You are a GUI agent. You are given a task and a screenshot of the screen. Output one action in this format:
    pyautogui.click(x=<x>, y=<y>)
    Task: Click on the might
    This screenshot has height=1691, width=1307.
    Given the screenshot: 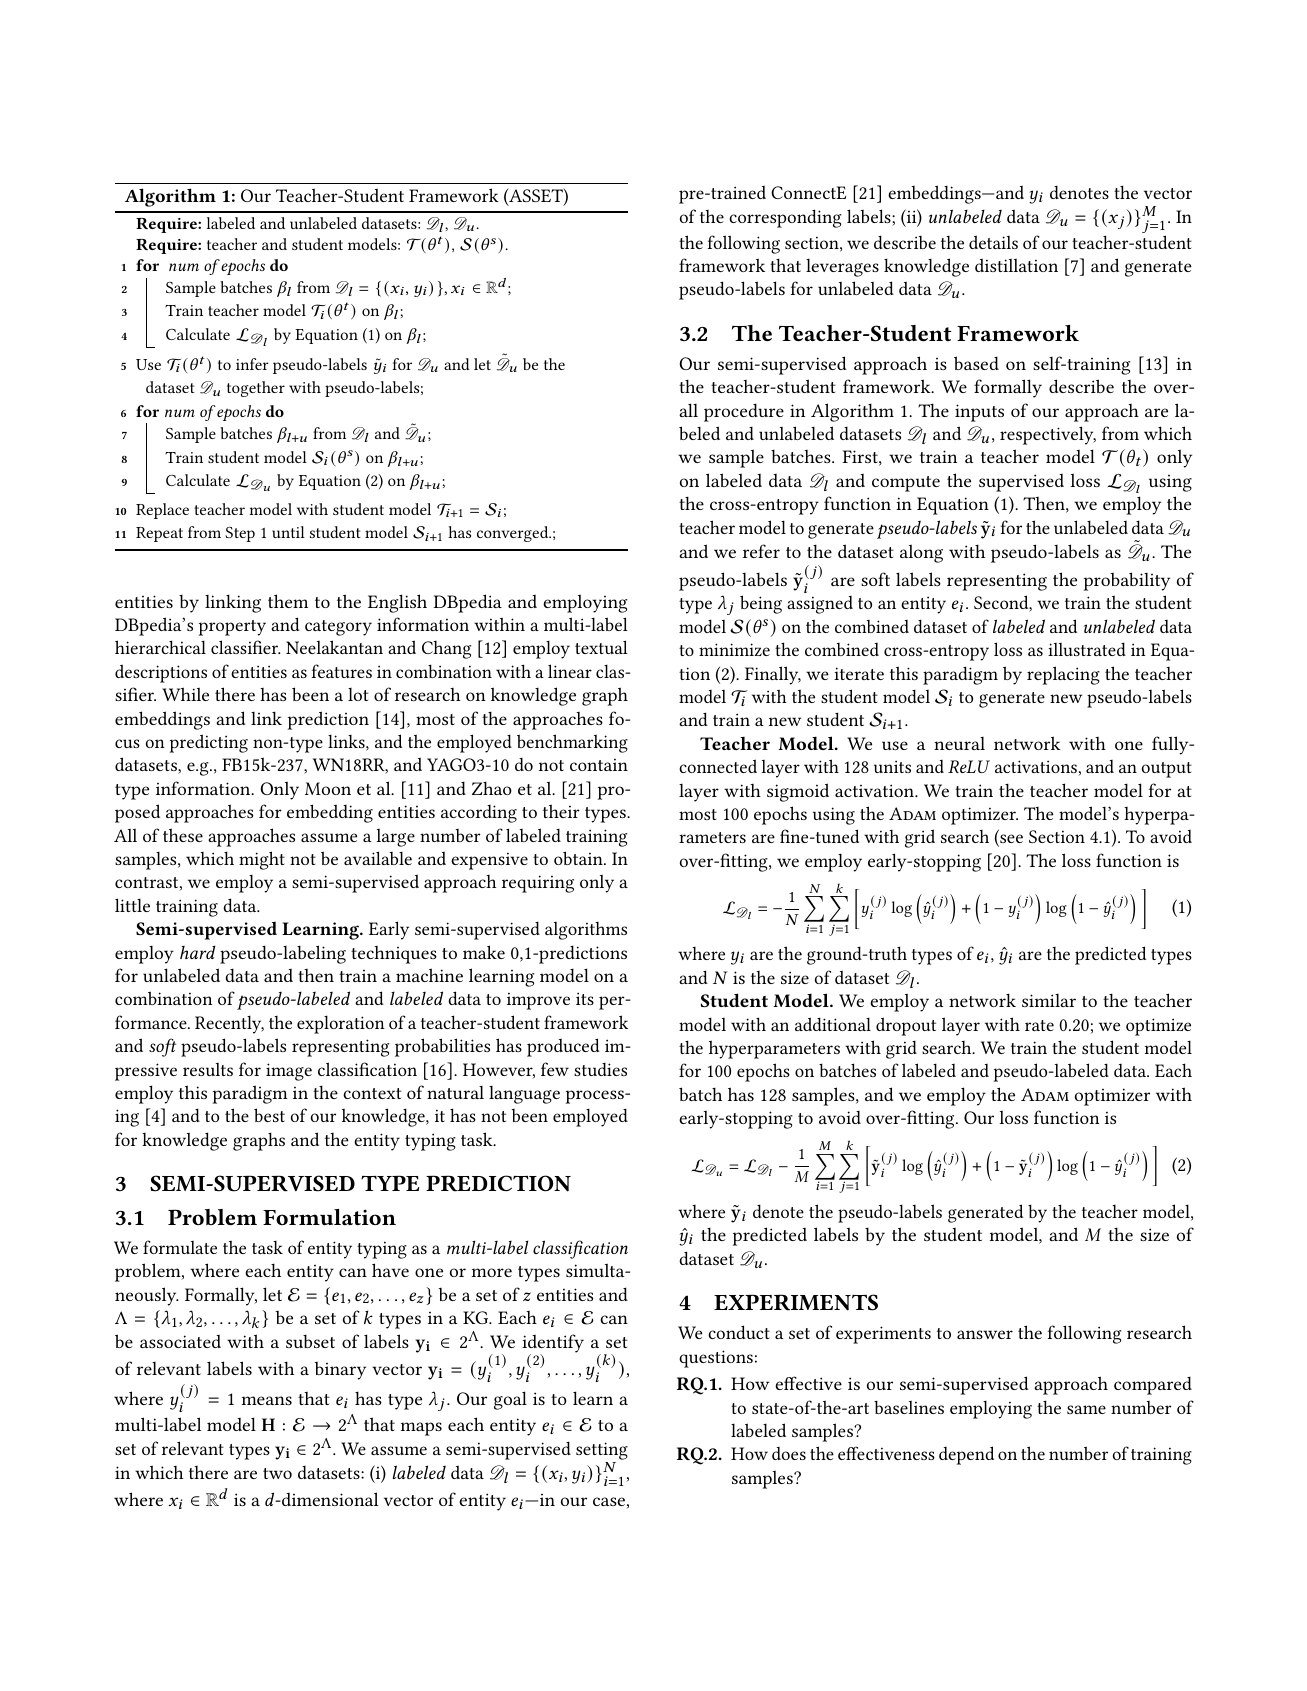 What is the action you would take?
    pyautogui.click(x=262, y=860)
